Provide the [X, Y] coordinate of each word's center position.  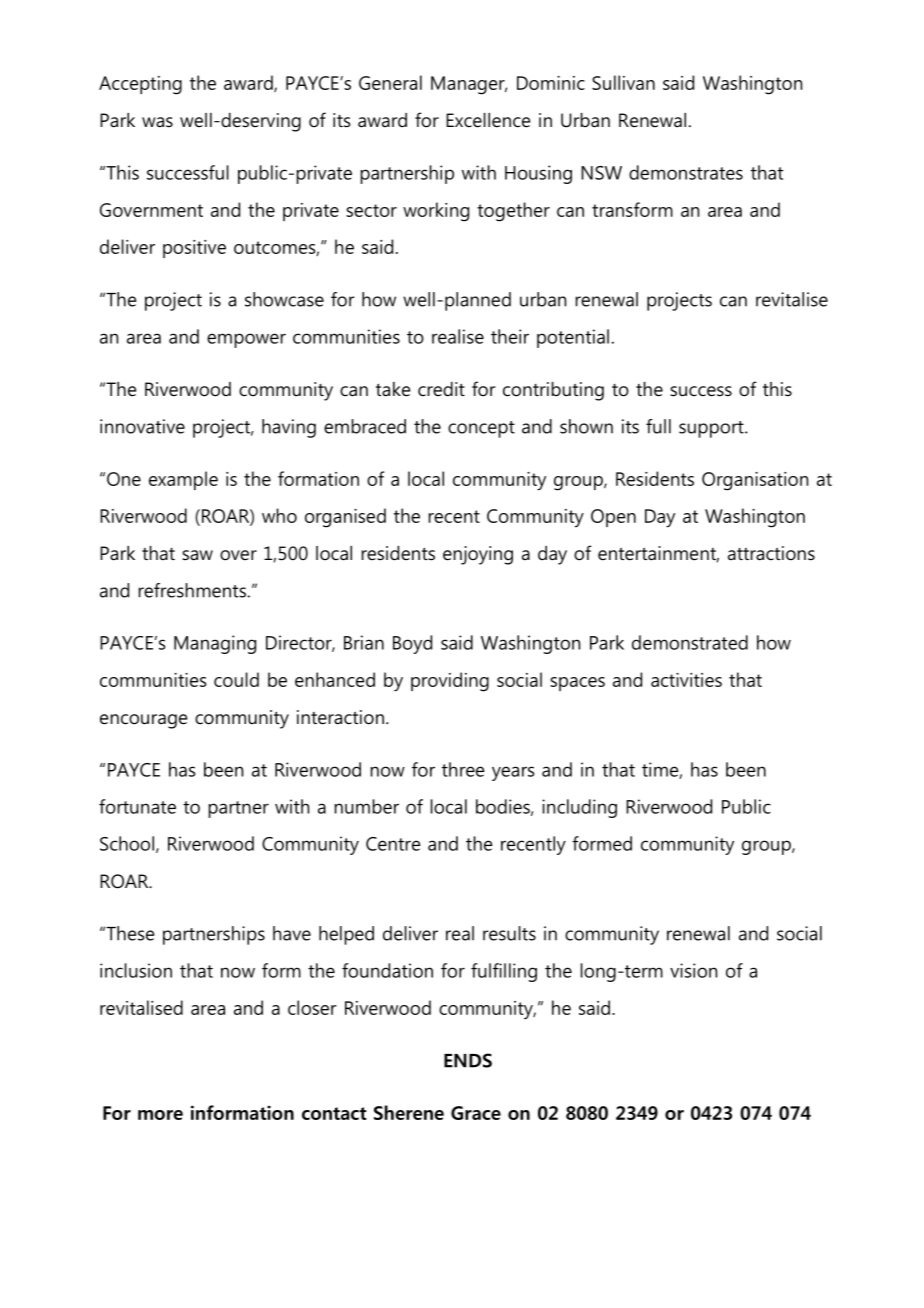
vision [693, 970]
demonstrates [686, 172]
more [160, 1115]
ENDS [468, 1060]
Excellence [488, 120]
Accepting [140, 85]
